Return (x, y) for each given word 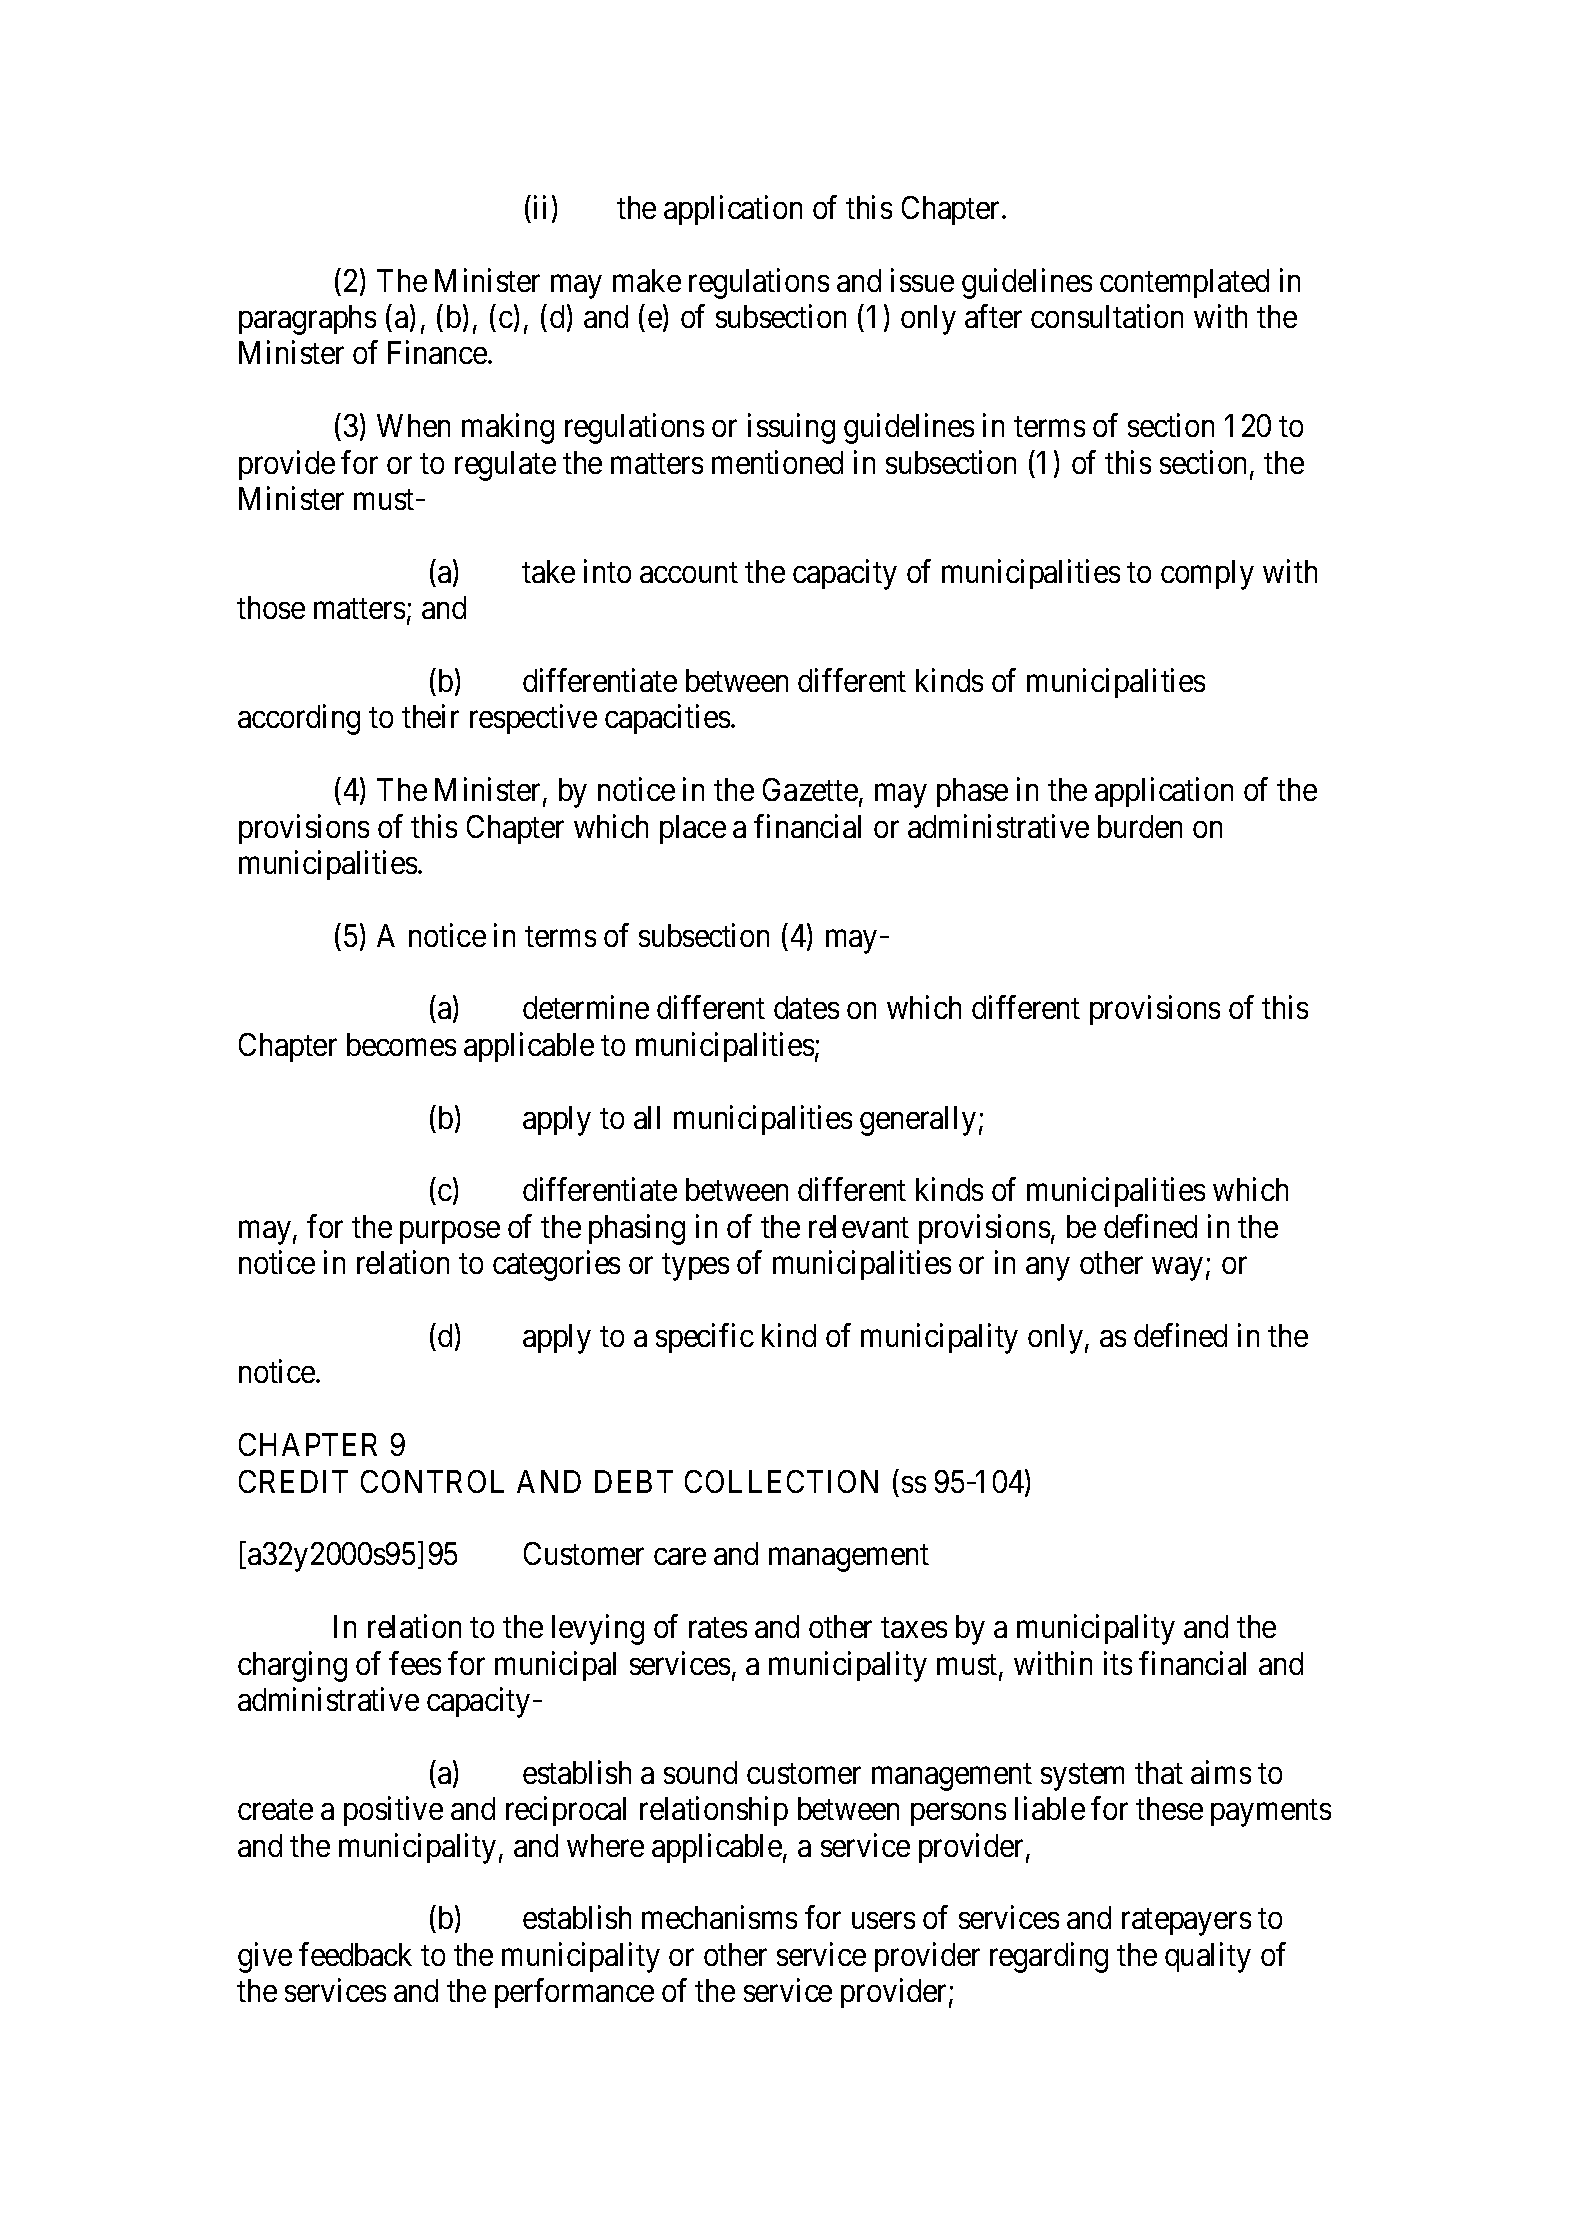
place (693, 829)
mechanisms (719, 1917)
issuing (791, 429)
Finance (438, 352)
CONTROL (432, 1481)
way (1177, 1269)
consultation (1107, 316)
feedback (355, 1954)
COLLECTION (781, 1481)
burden (1140, 826)
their (430, 716)
